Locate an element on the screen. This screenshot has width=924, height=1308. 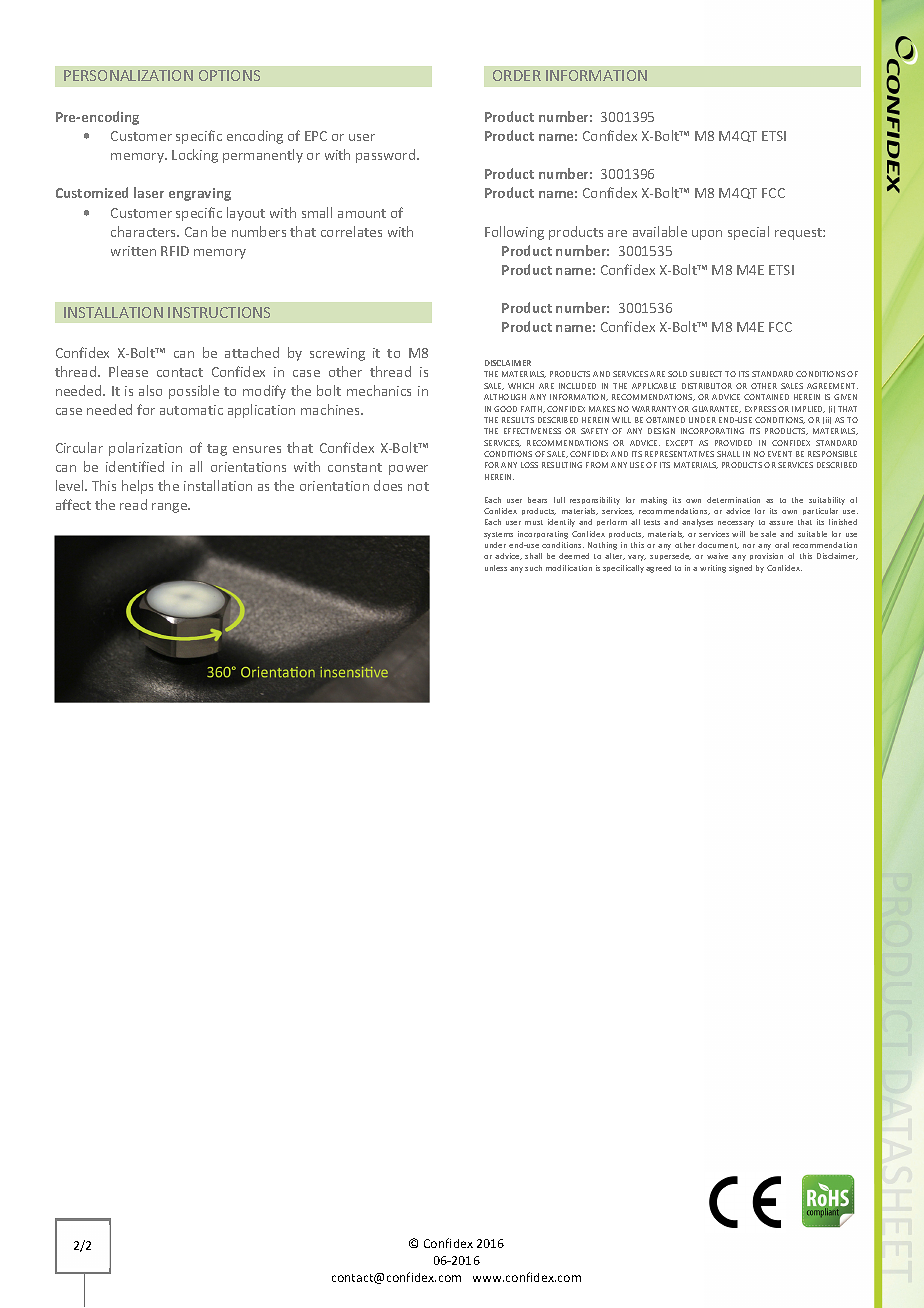
ORDER is located at coordinates (517, 75).
